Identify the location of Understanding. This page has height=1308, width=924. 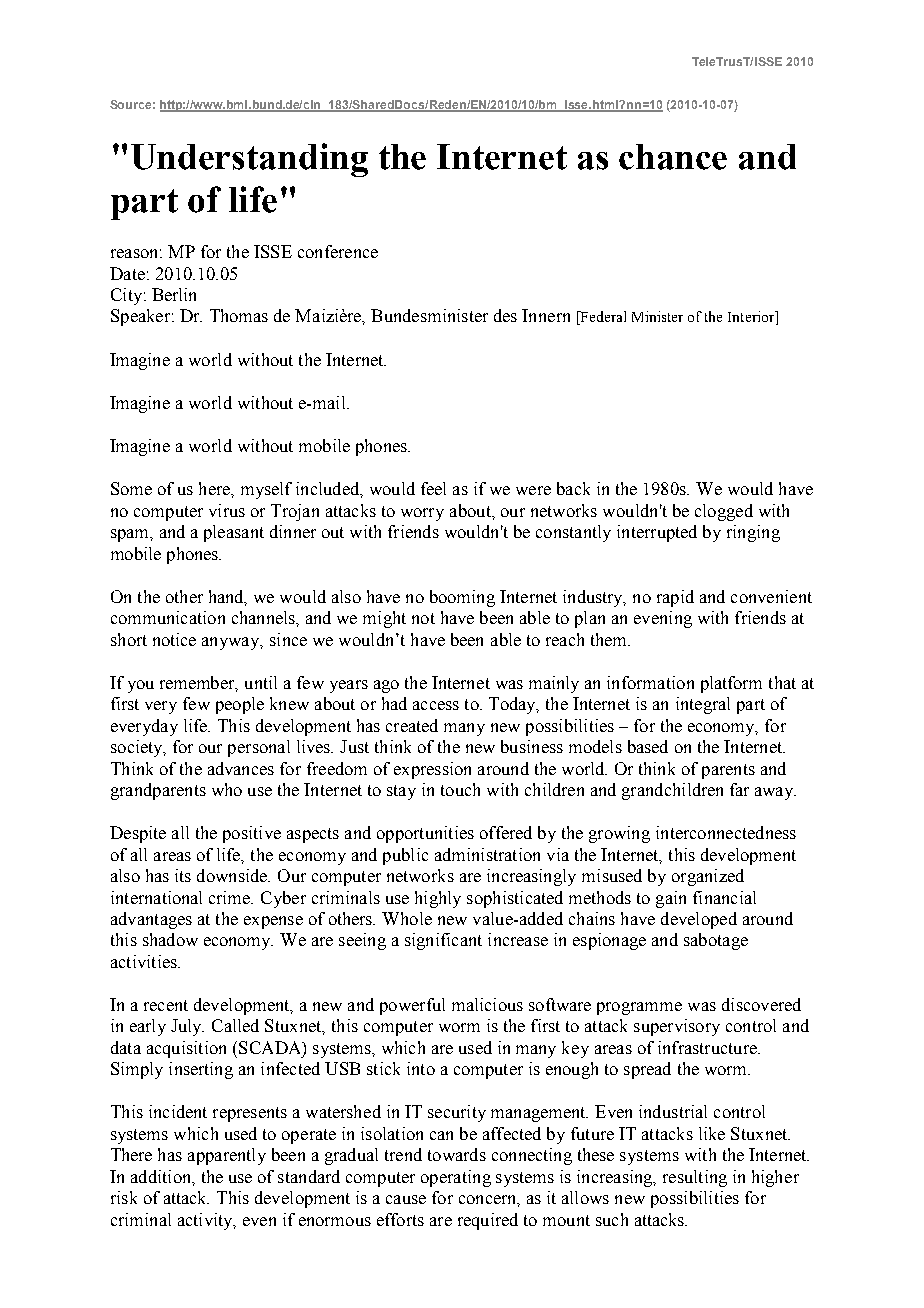
(249, 160).
